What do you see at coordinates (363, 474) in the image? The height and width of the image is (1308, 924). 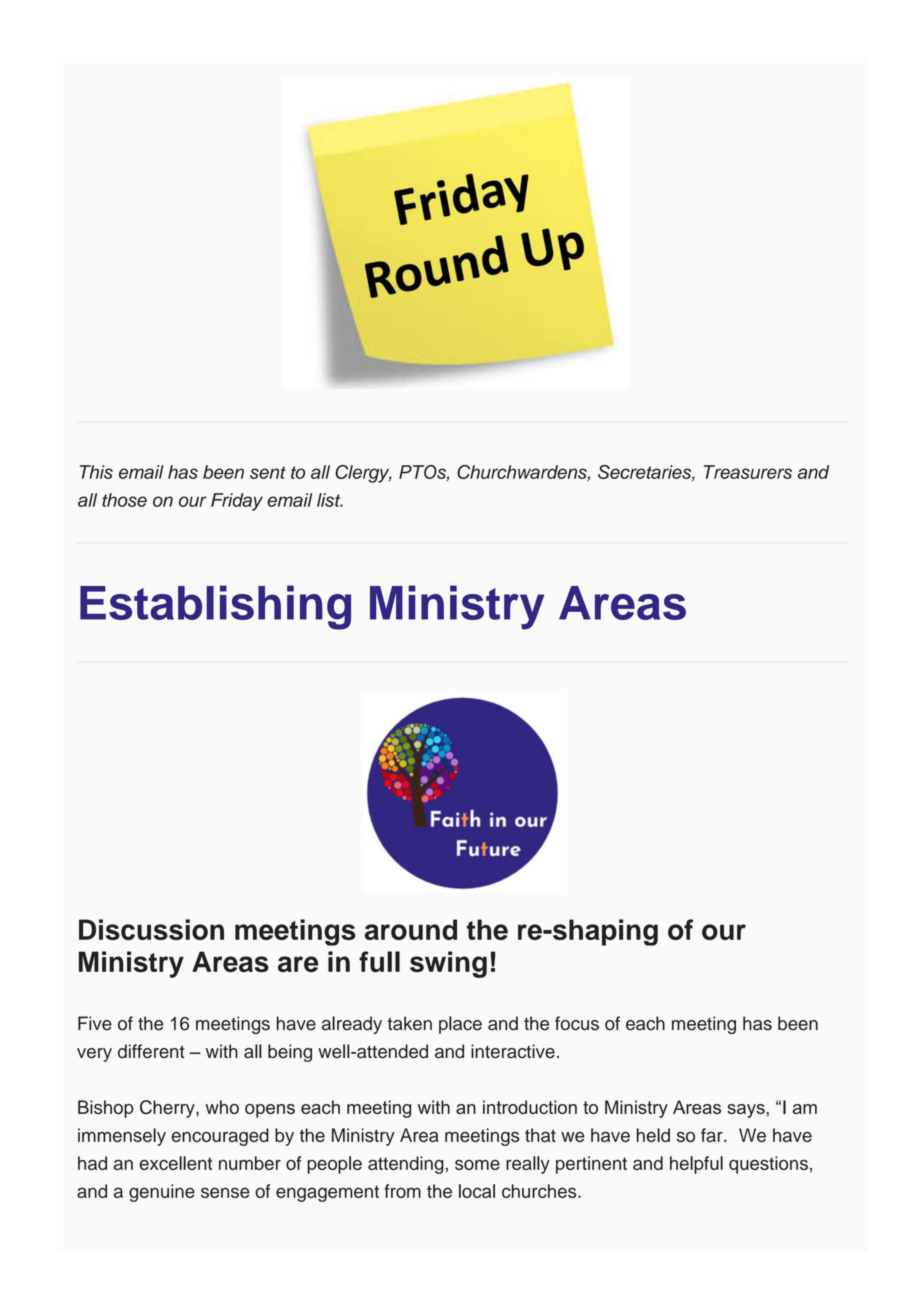 I see `Clergy` at bounding box center [363, 474].
